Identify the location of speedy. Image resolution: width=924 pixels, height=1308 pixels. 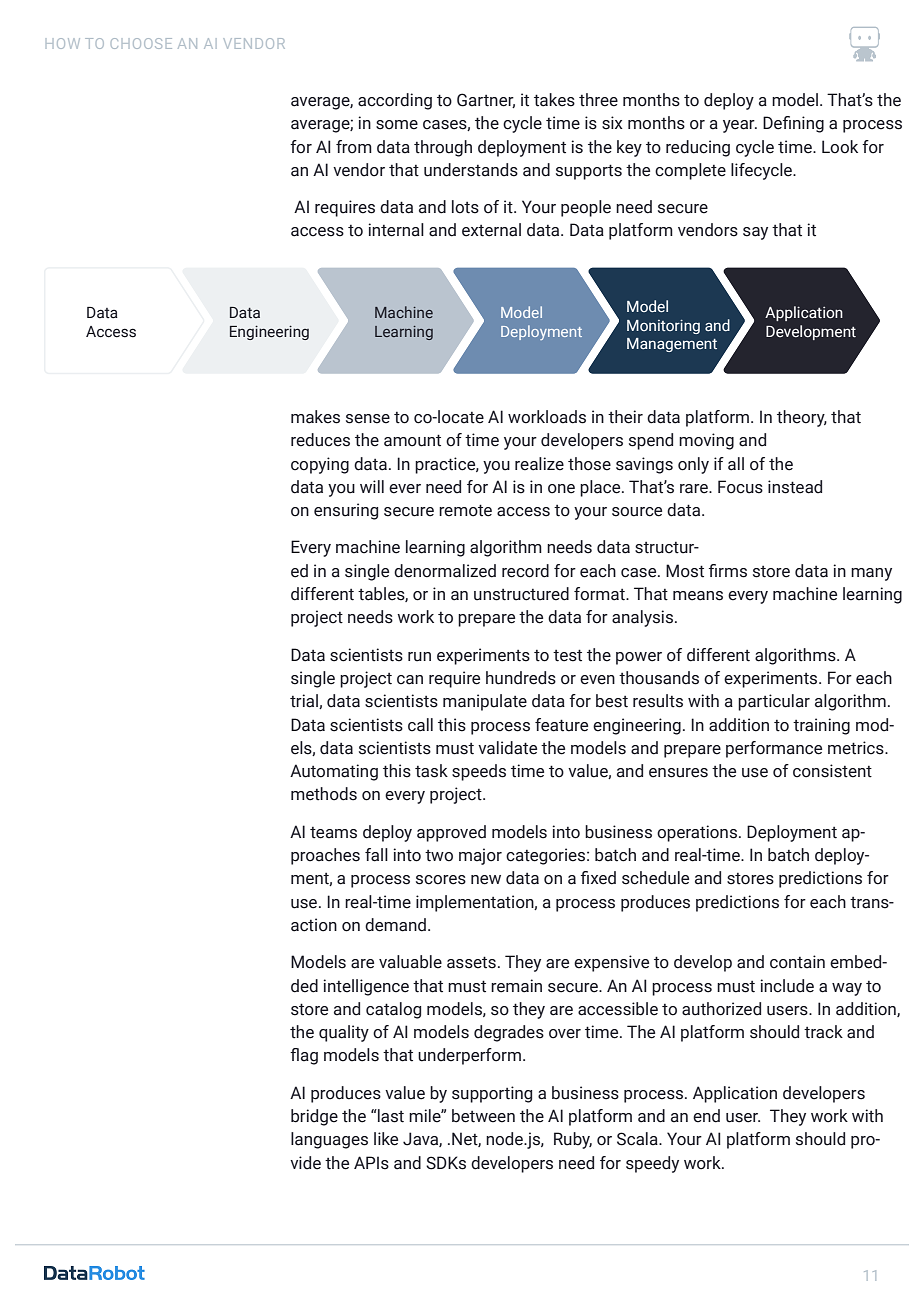
(652, 1164).
